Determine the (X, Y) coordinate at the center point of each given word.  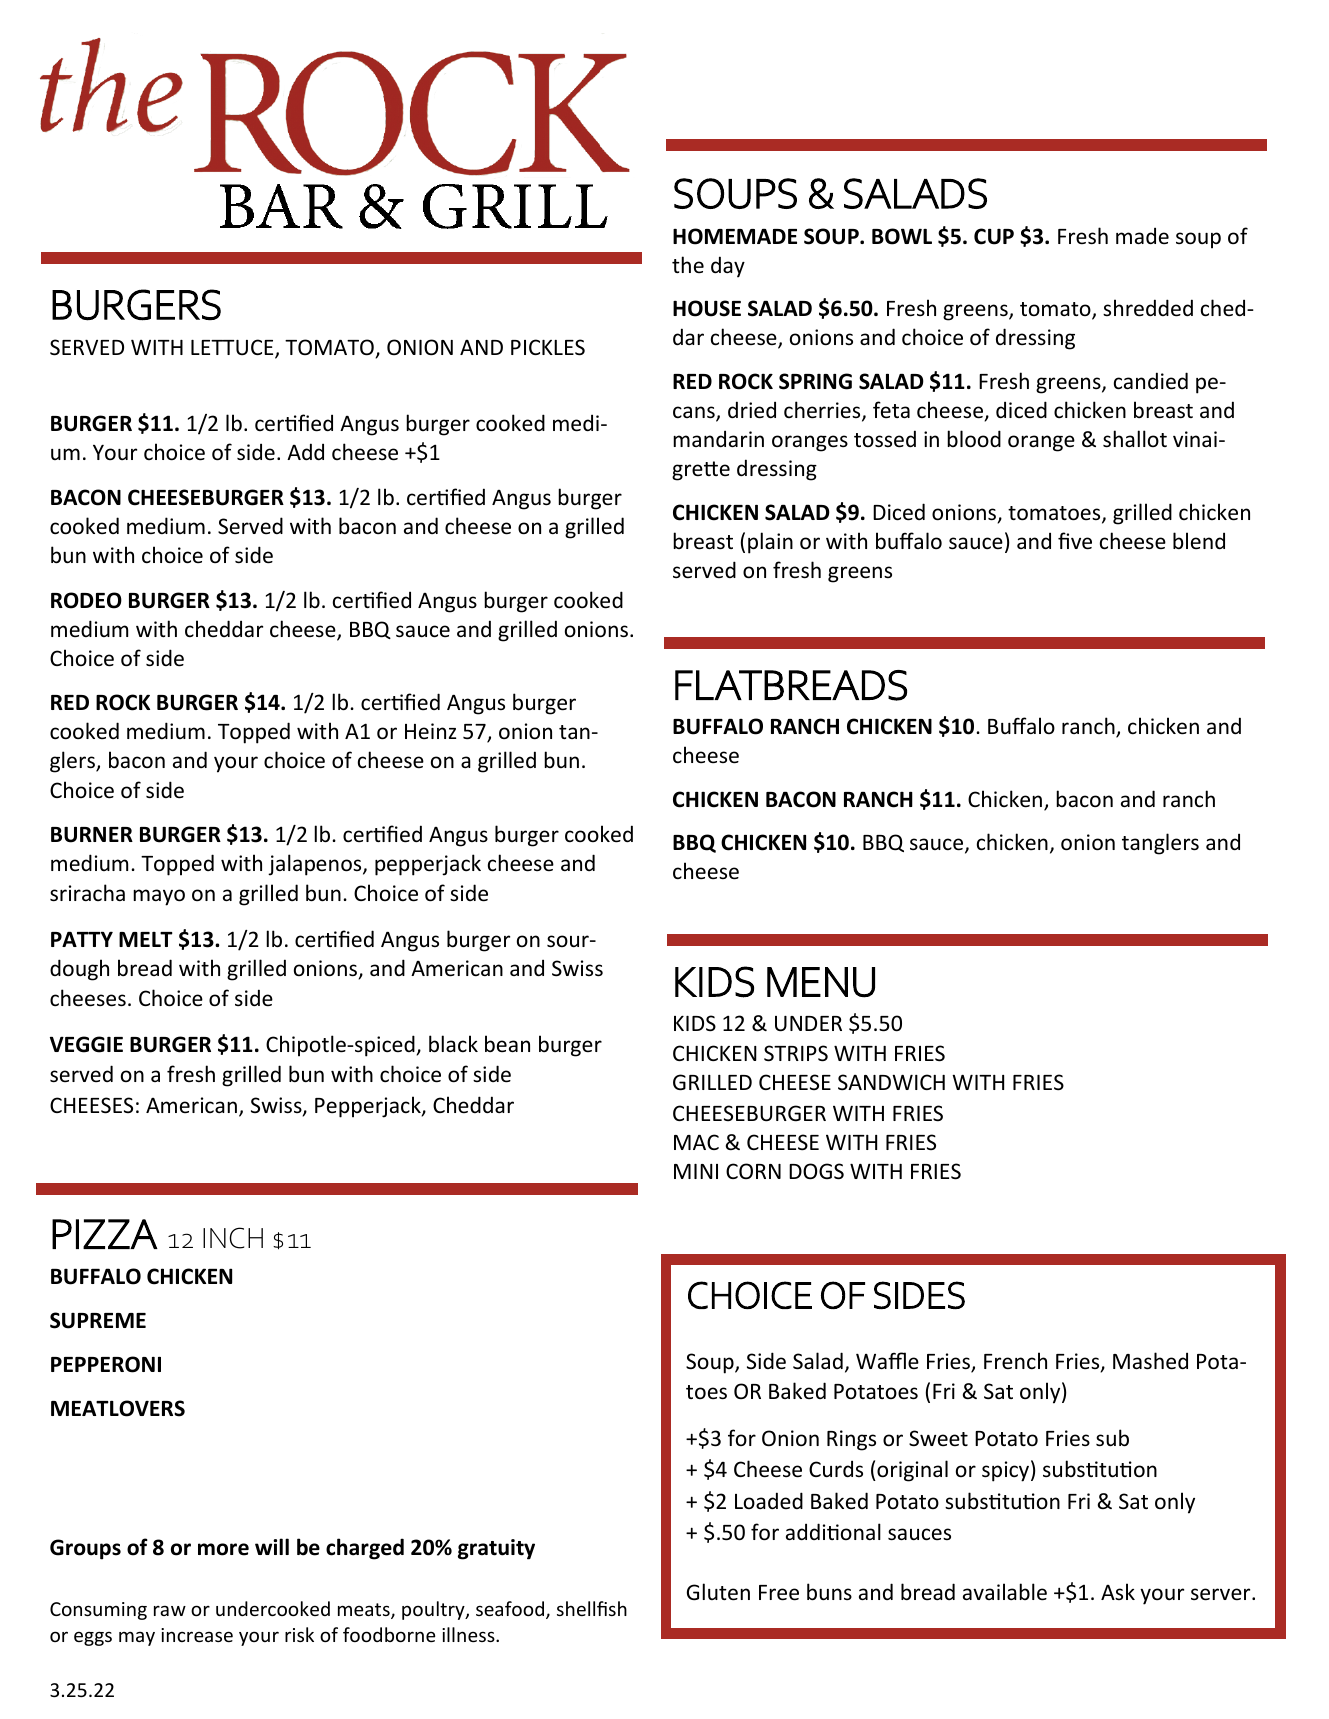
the (688, 264)
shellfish (592, 1608)
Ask (1118, 1591)
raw (170, 1610)
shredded (1148, 308)
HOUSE (707, 308)
